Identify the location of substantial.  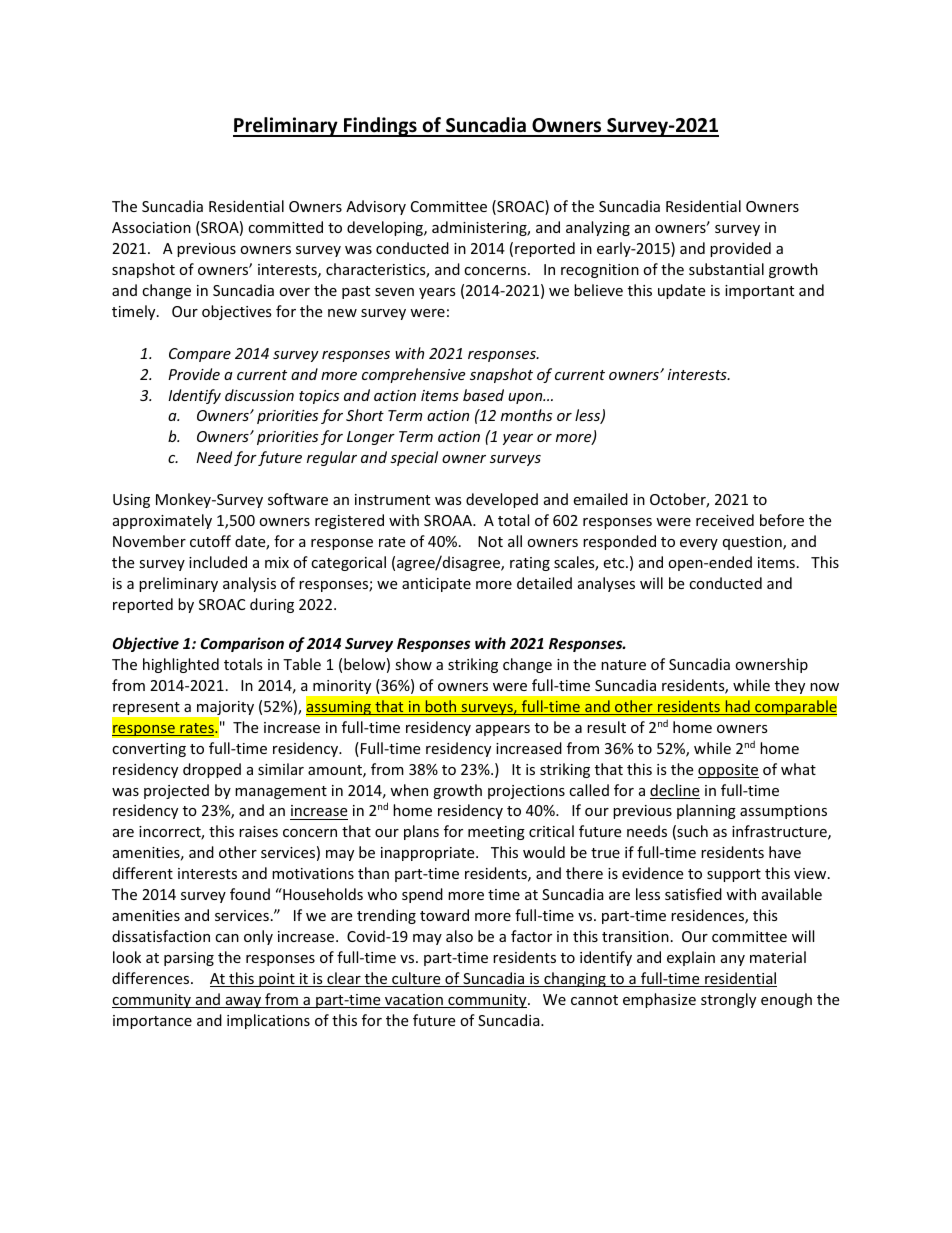
(726, 269).
